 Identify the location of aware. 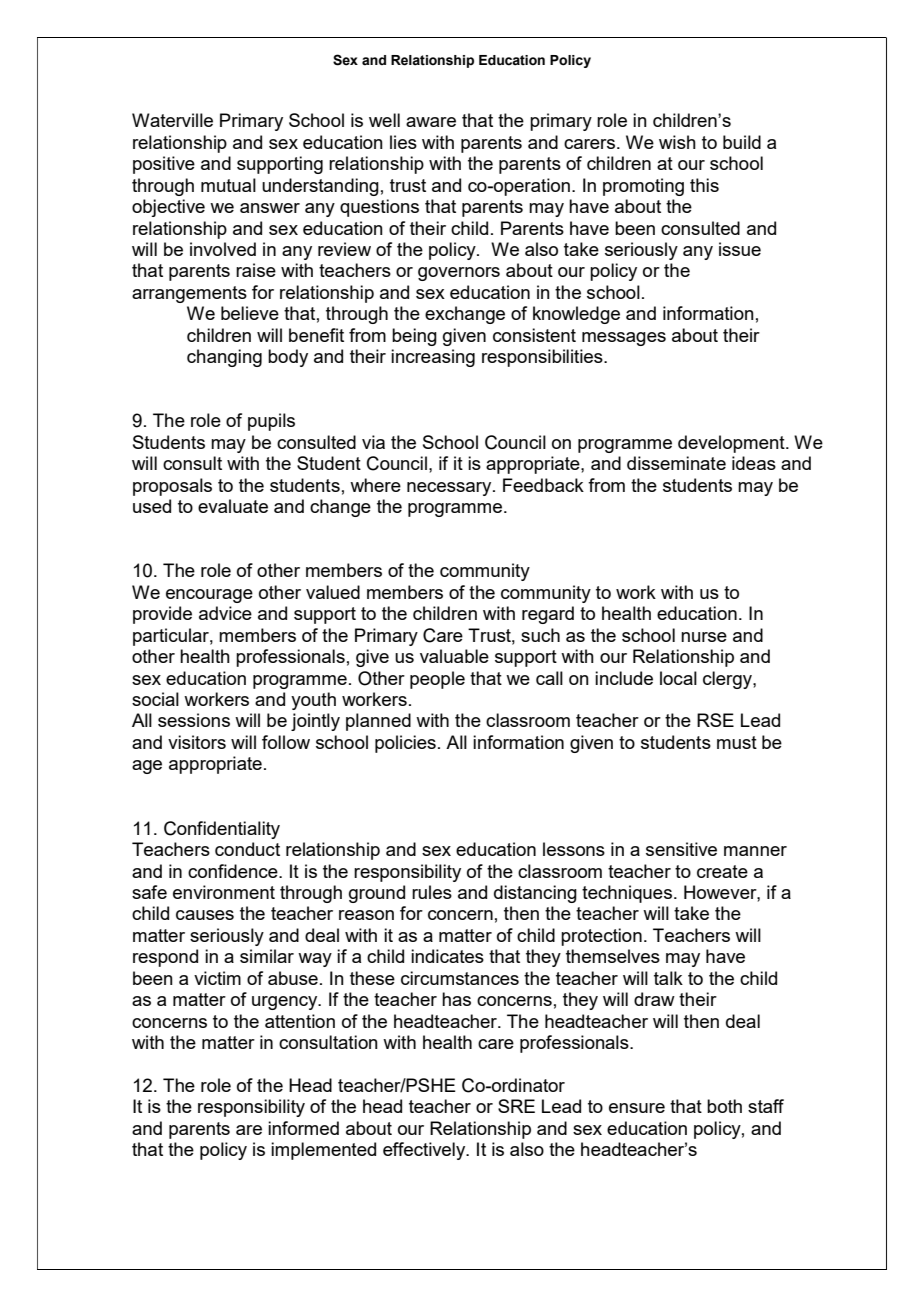
(431, 122).
